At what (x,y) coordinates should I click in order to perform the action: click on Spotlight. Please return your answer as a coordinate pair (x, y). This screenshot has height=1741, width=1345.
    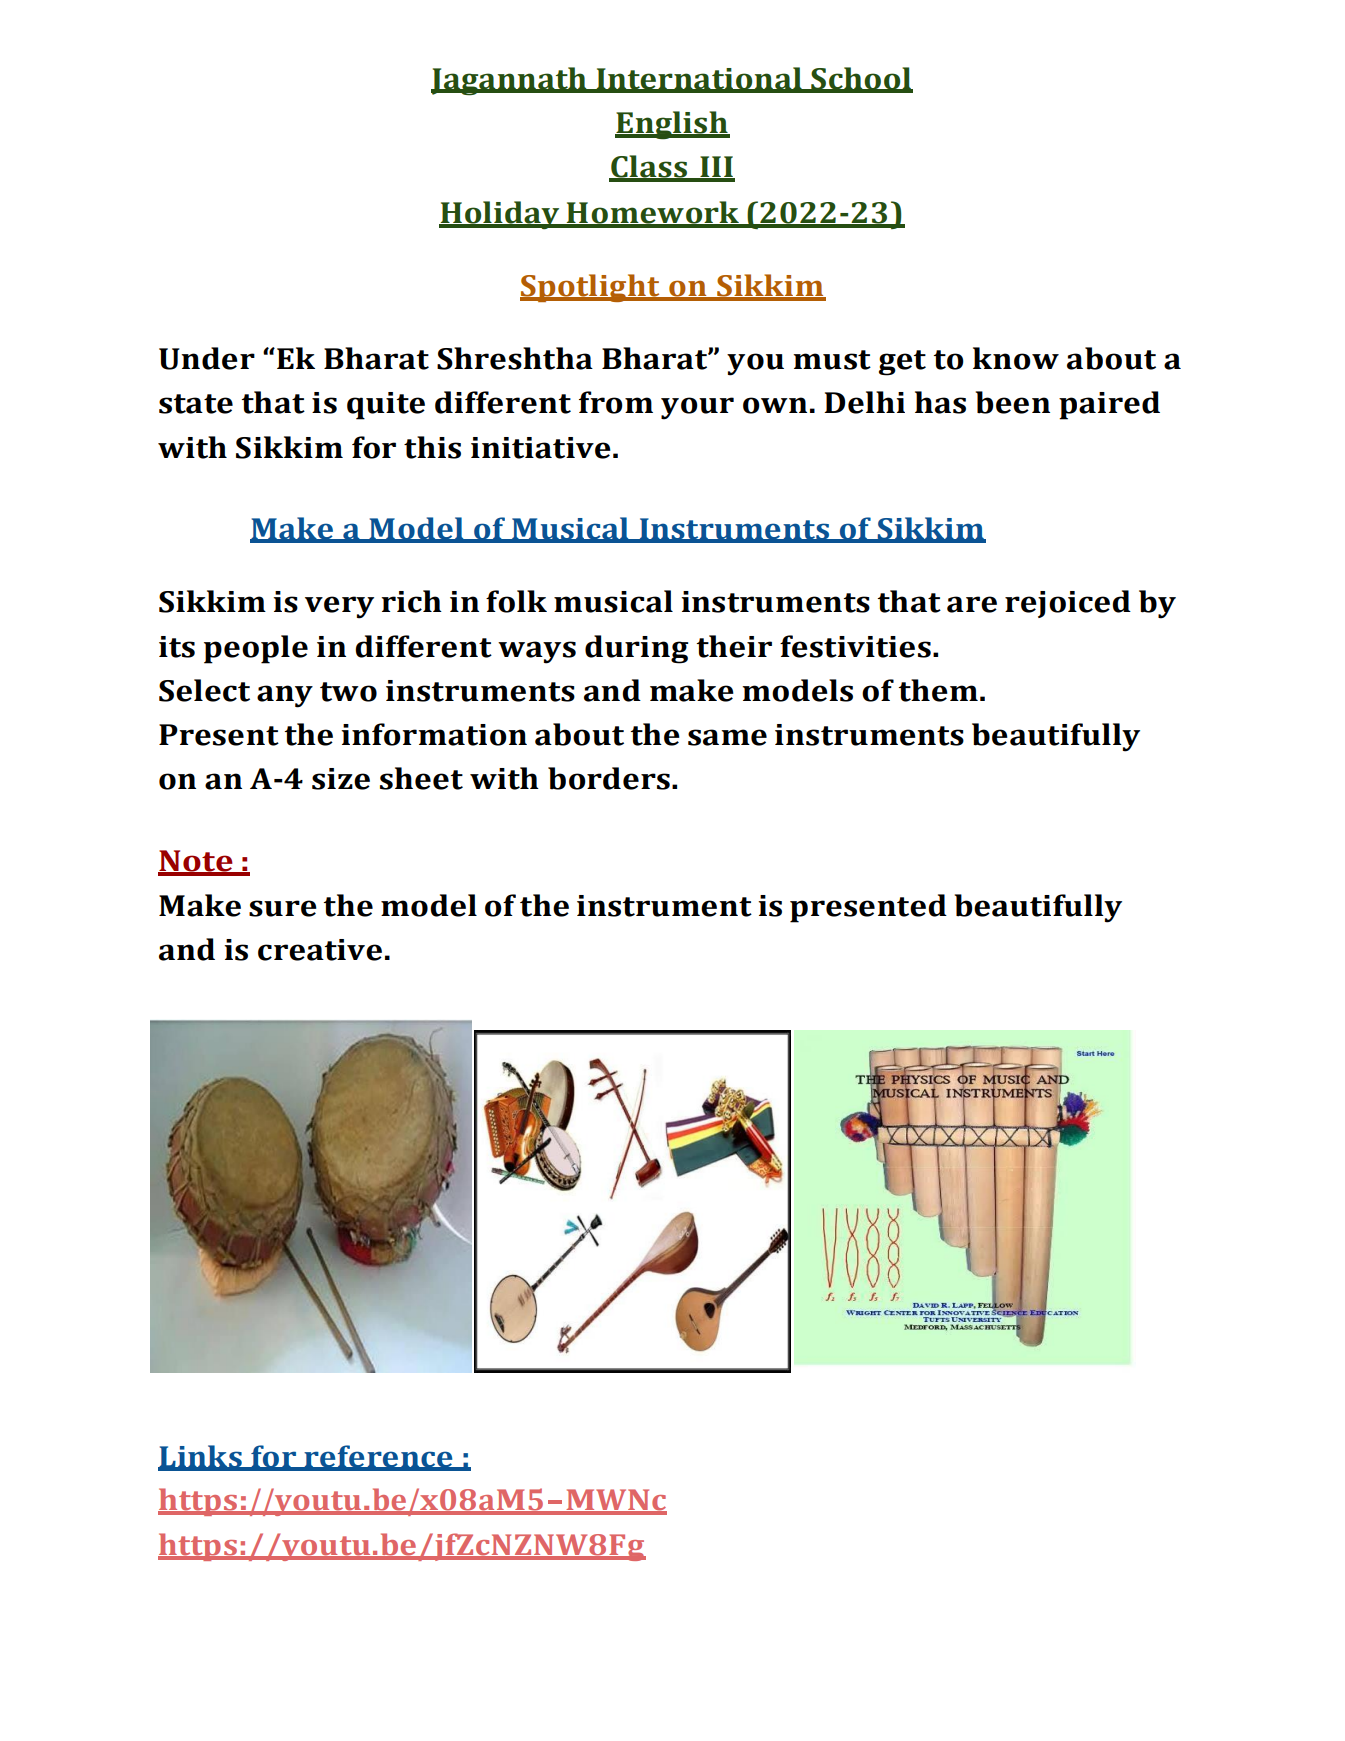
    Looking at the image, I should click on (591, 288).
